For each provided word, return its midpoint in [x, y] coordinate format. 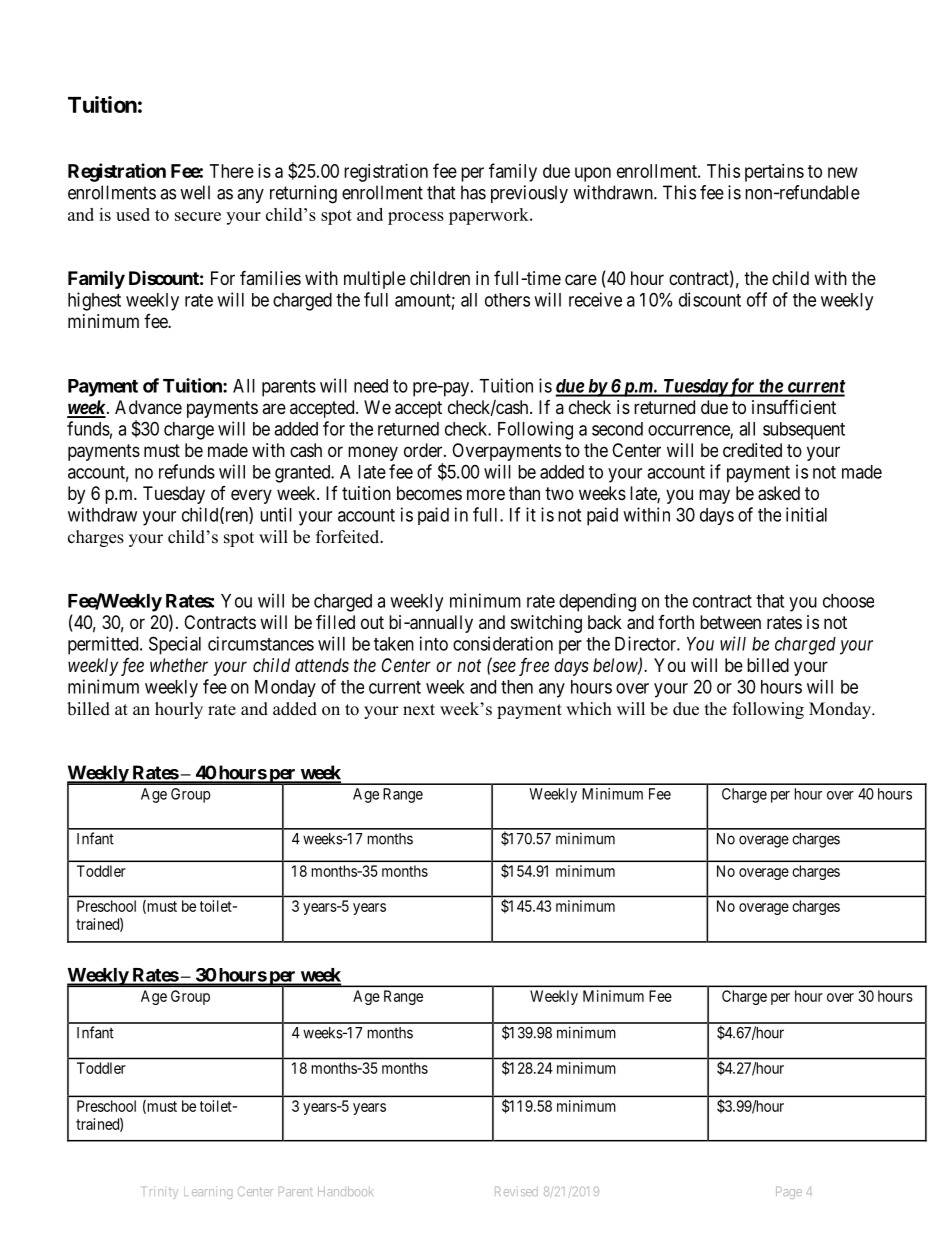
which [589, 709]
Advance [148, 407]
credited [752, 450]
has [473, 192]
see [503, 666]
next [419, 710]
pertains [774, 173]
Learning [208, 1192]
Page [789, 1193]
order [424, 450]
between [730, 622]
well [195, 192]
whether [179, 665]
